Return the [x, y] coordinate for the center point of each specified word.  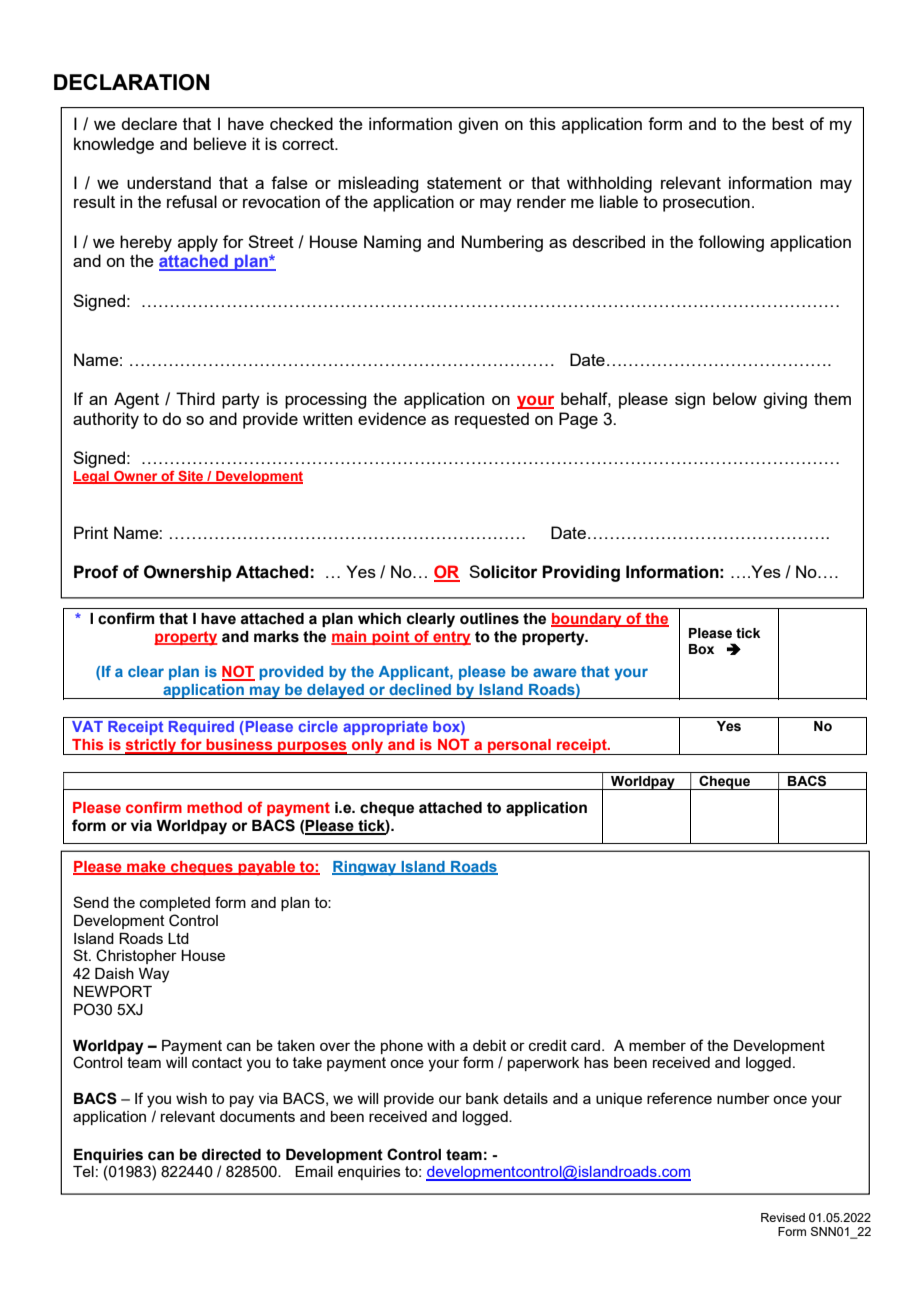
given [478, 125]
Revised [783, 1217]
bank [482, 1098]
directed [231, 1155]
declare [149, 123]
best [788, 123]
